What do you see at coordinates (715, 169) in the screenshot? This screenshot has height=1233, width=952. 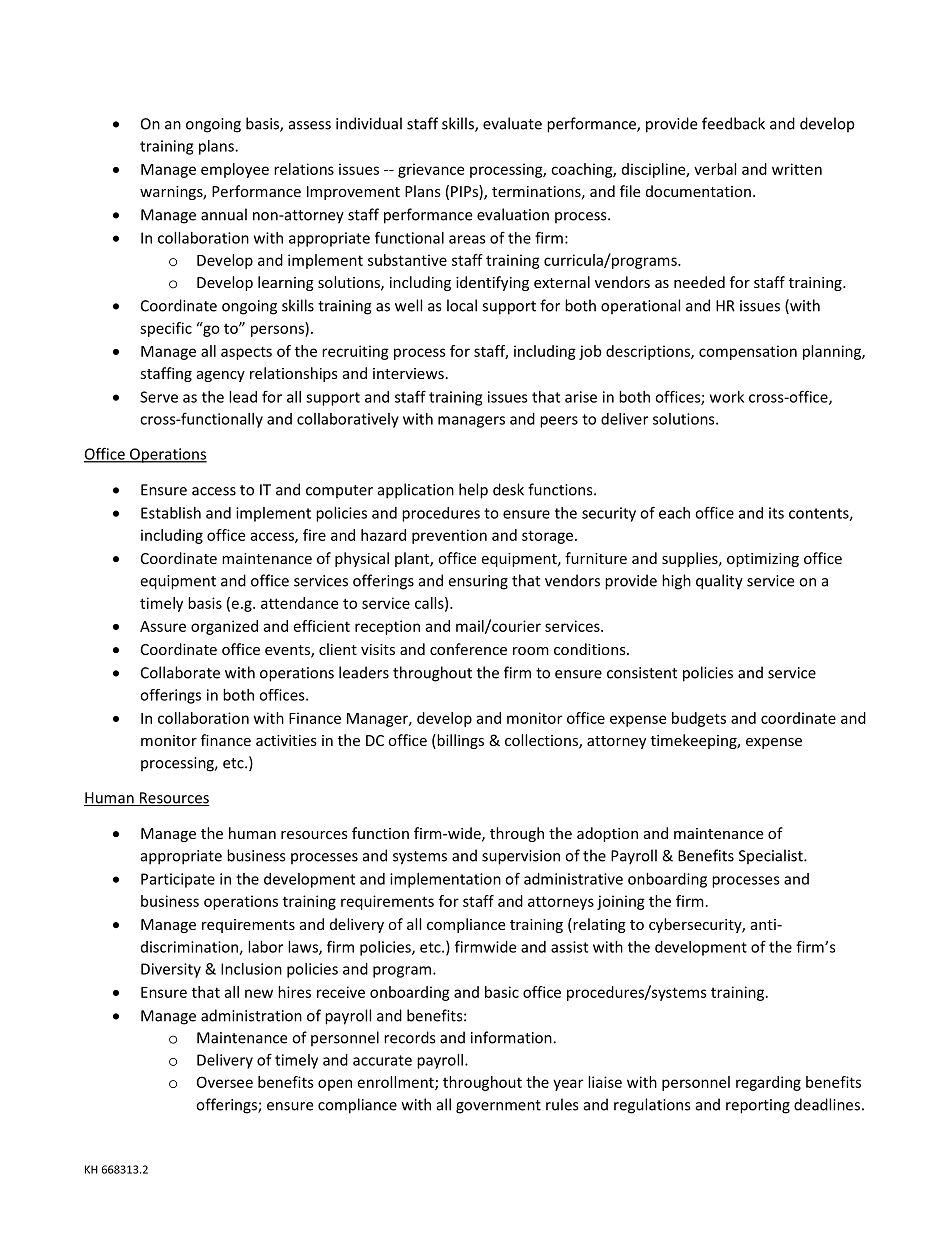 I see `verbal` at bounding box center [715, 169].
